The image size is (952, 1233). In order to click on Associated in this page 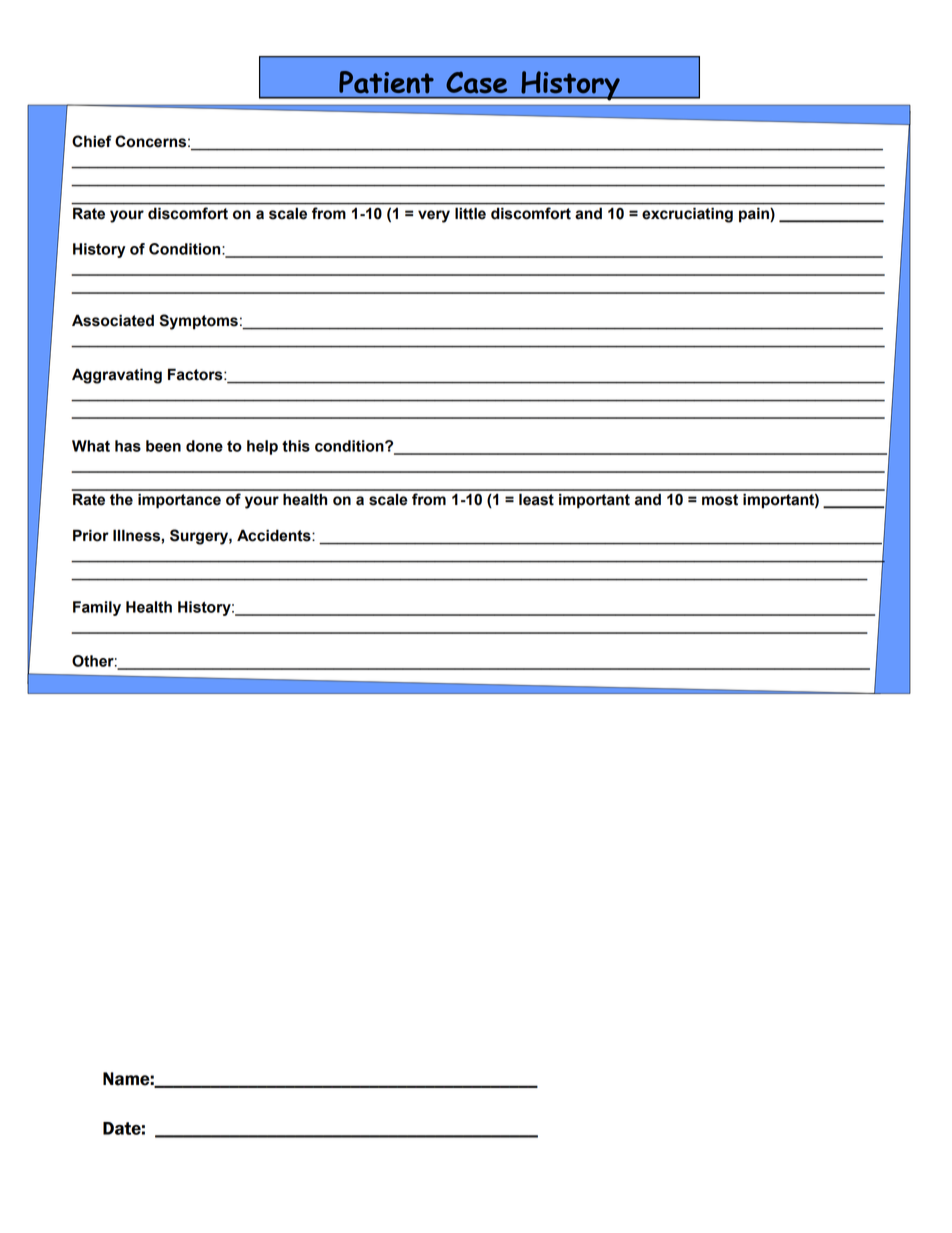, I will do `click(113, 320)`.
